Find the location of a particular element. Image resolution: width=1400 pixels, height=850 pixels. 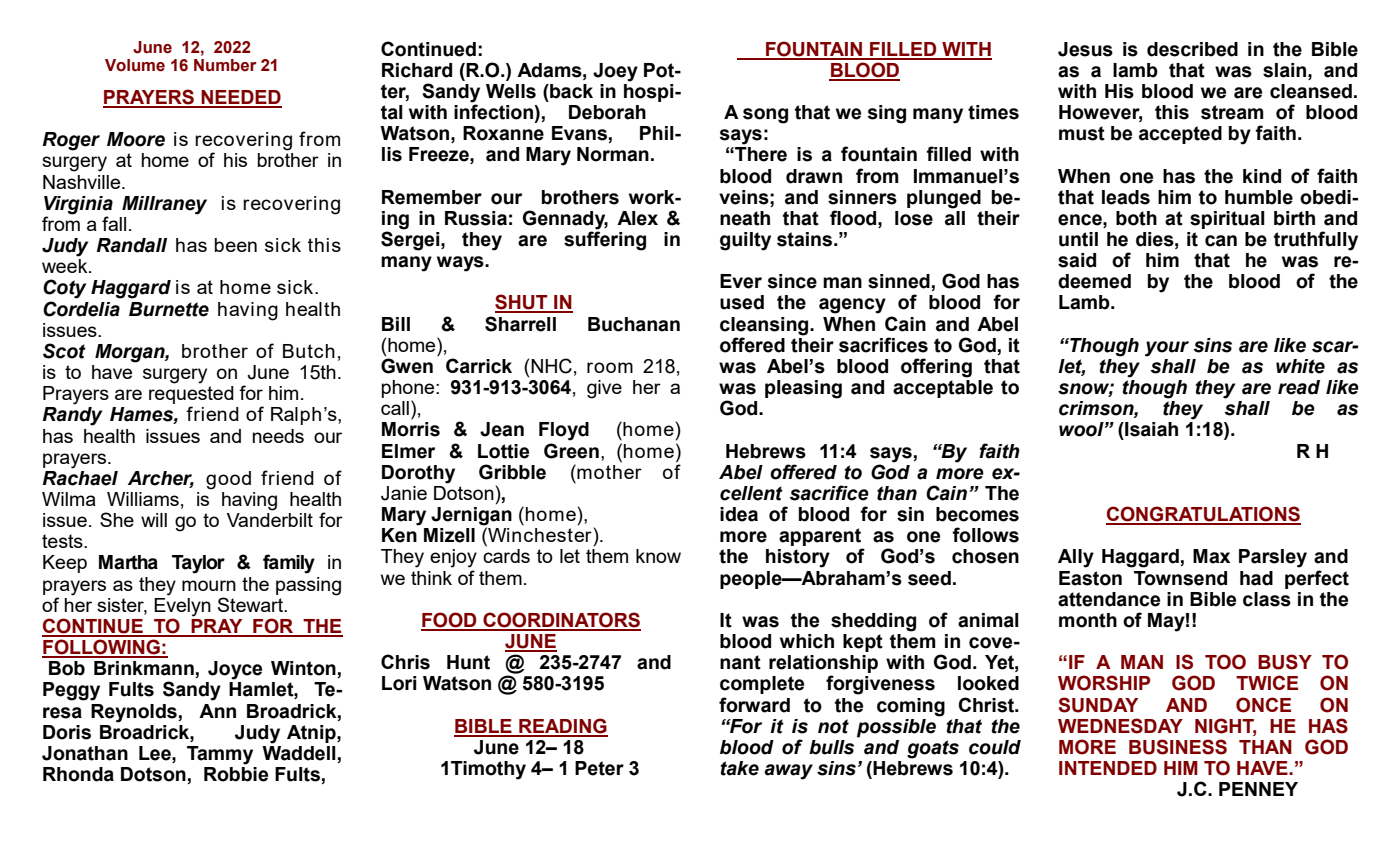

Townsend is located at coordinates (1180, 578).
